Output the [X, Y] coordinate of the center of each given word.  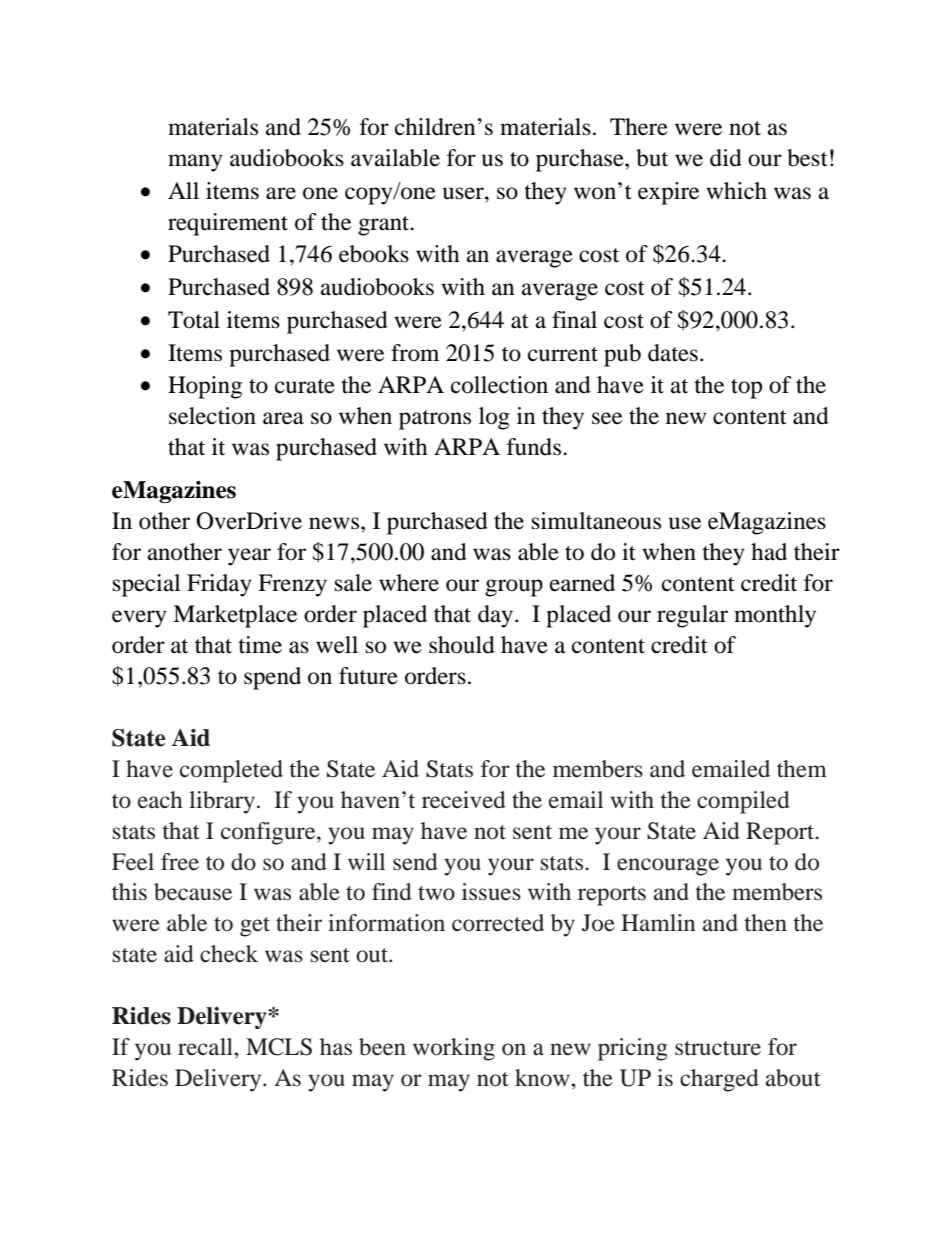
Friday [219, 585]
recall [206, 1047]
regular [692, 616]
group [514, 588]
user [464, 193]
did [726, 158]
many [195, 163]
